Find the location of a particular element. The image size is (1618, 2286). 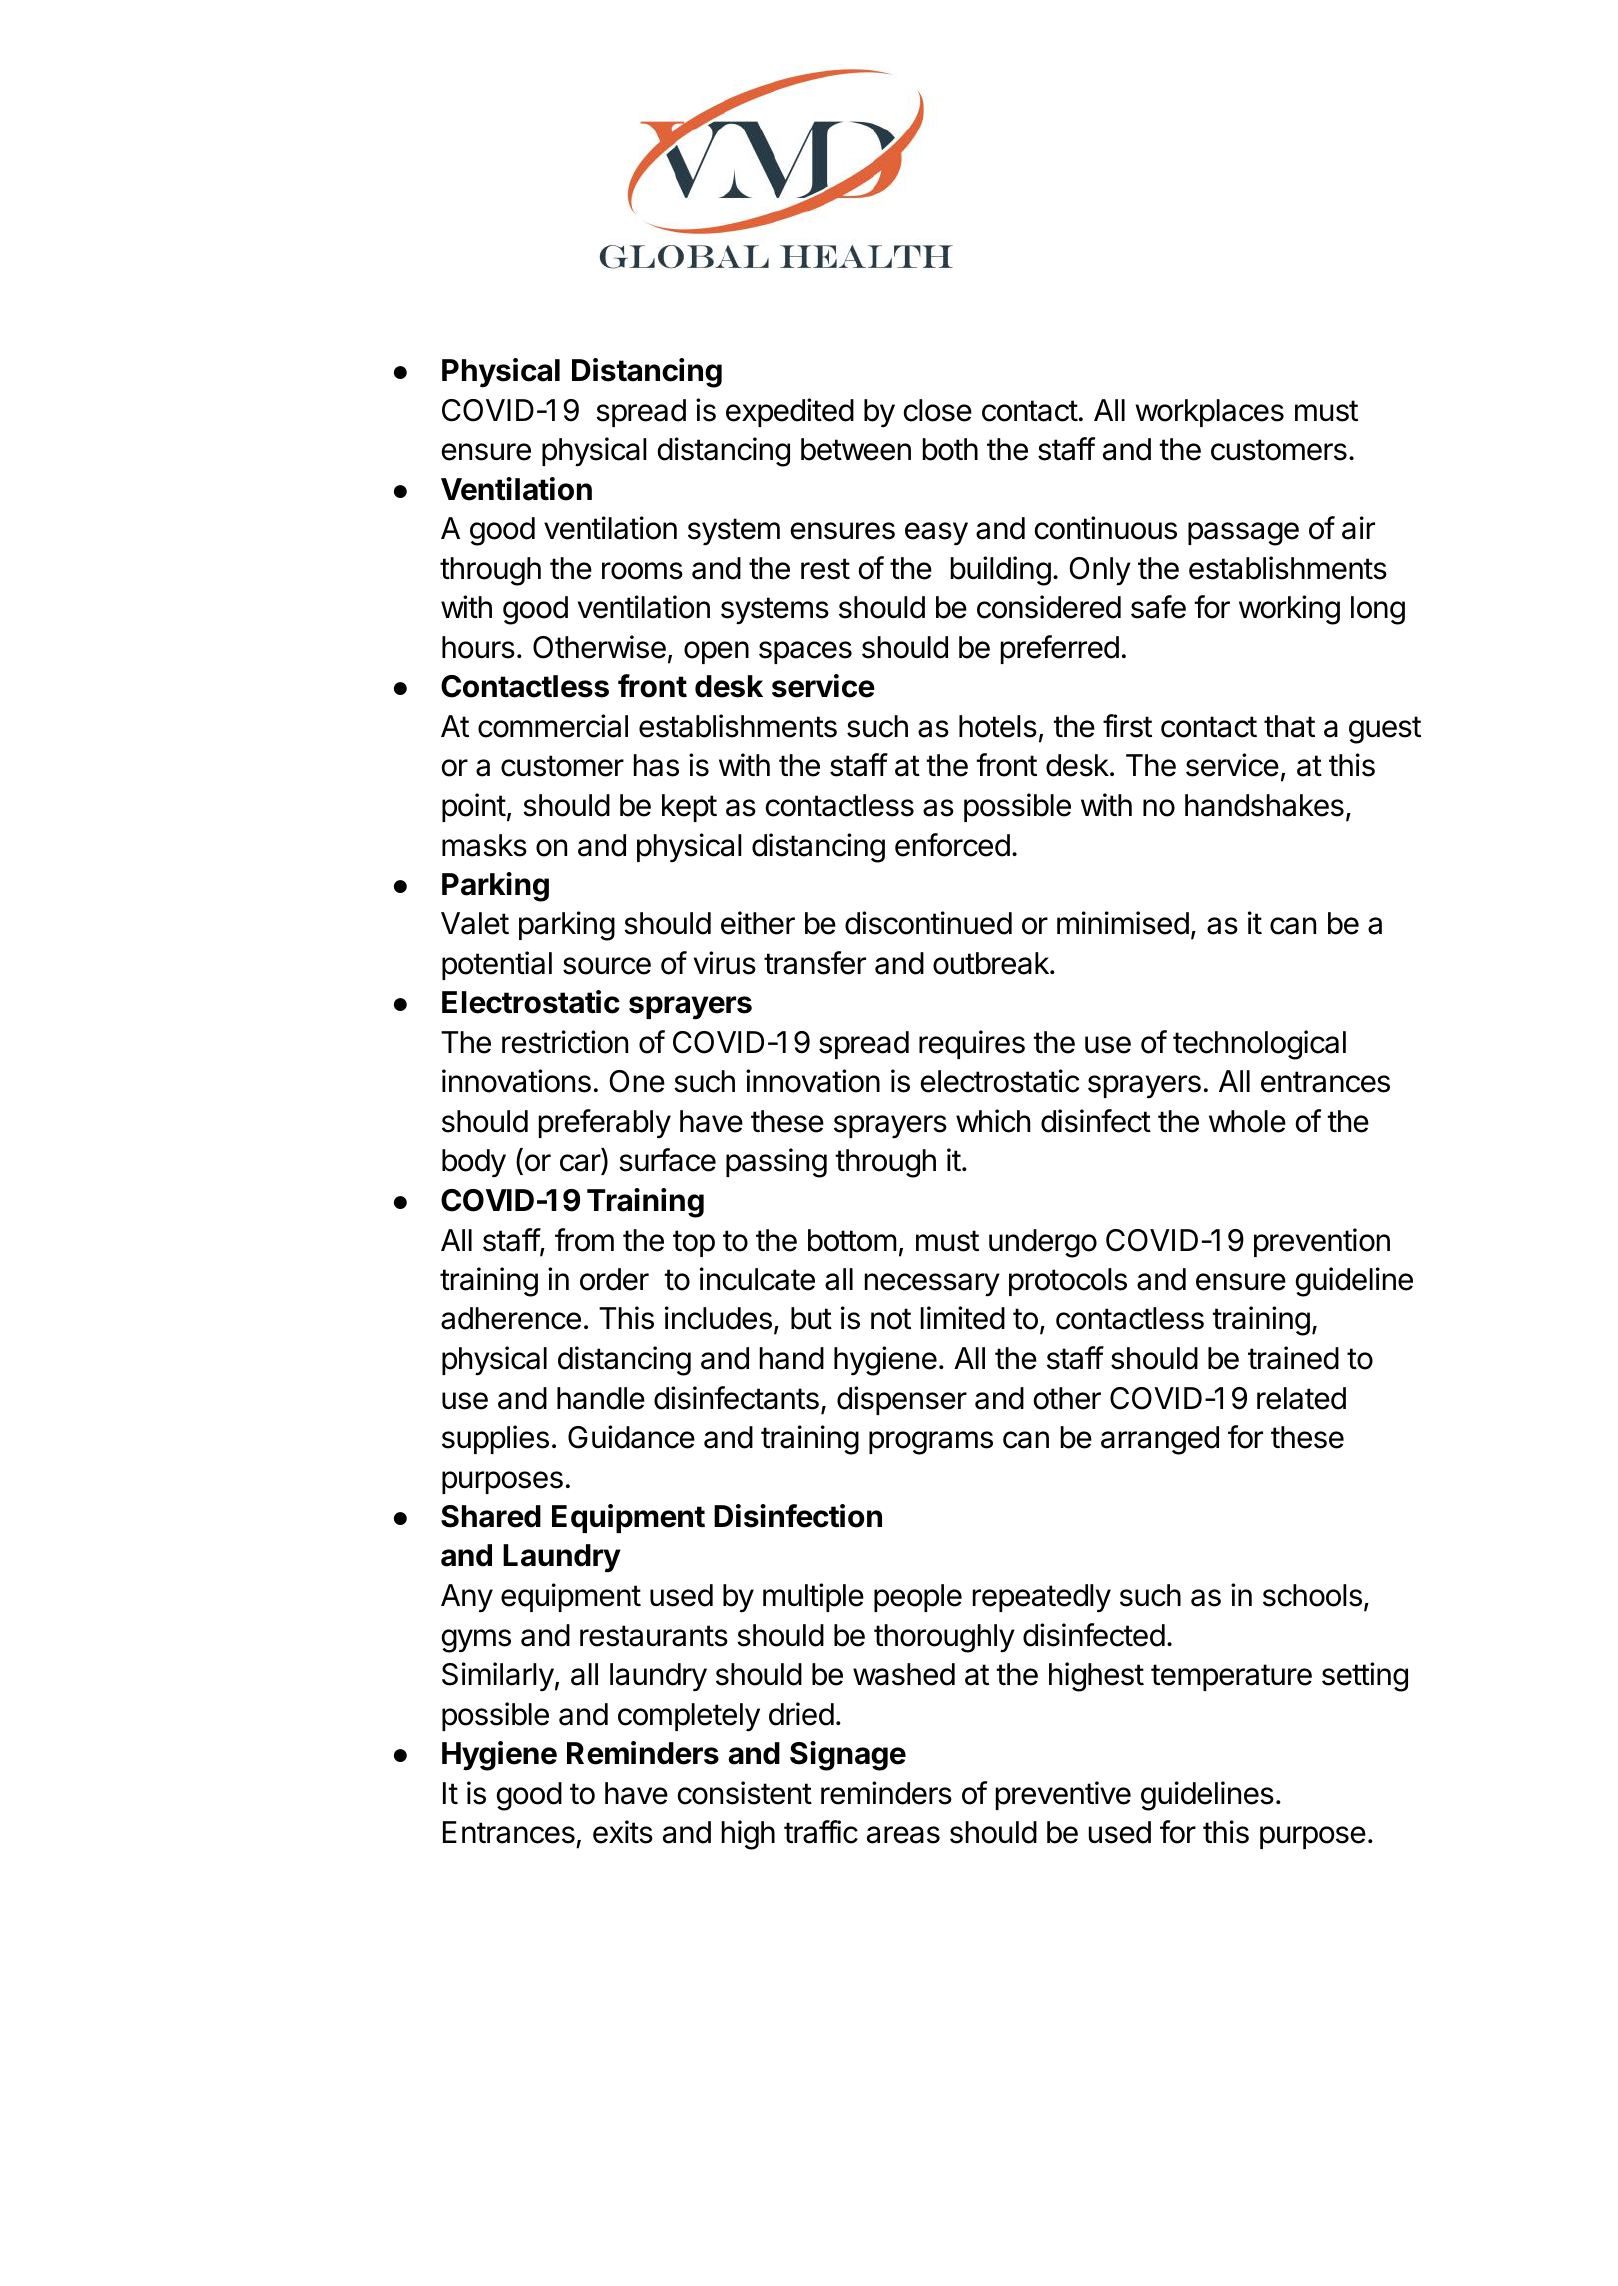

enforced is located at coordinates (952, 845).
